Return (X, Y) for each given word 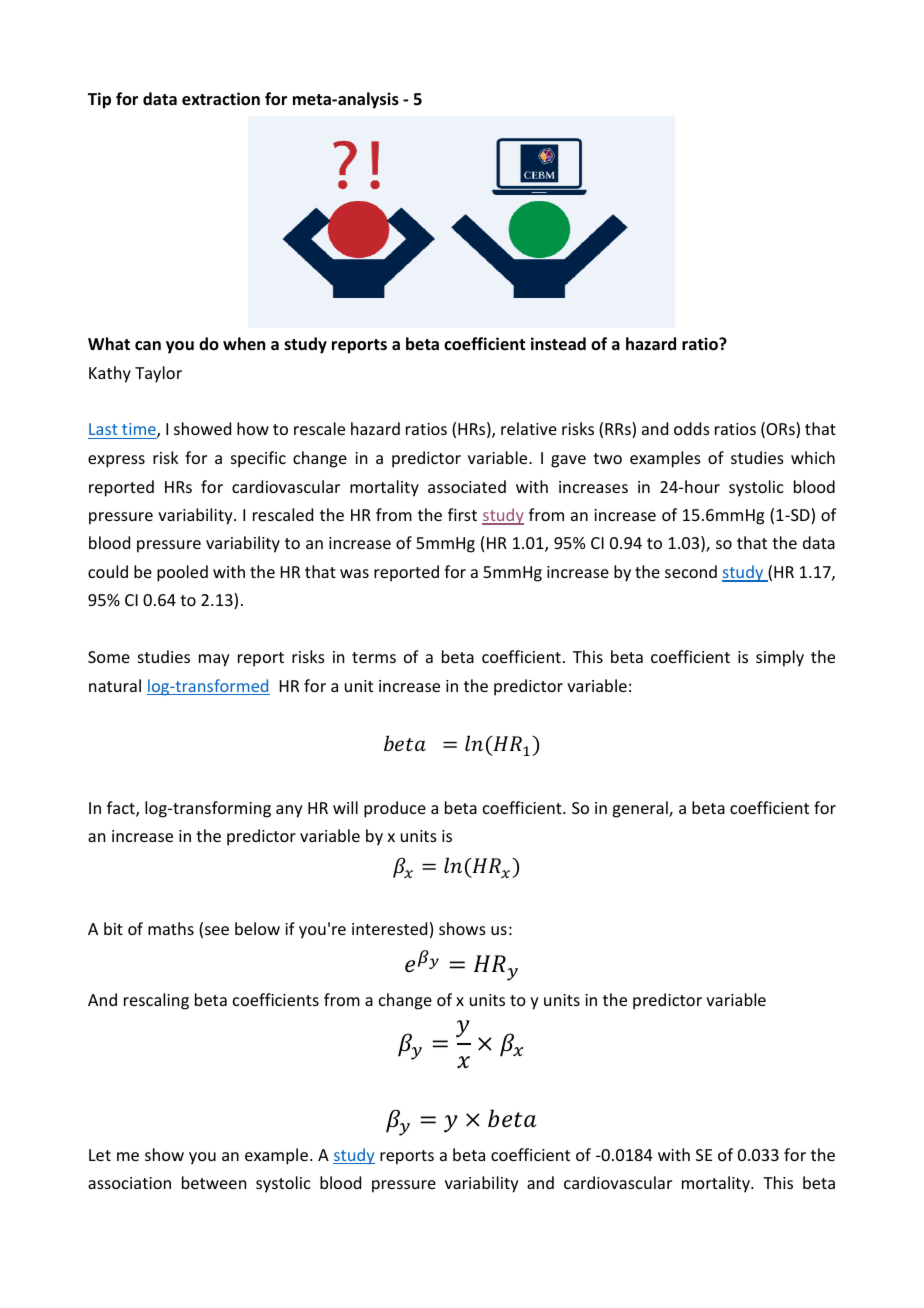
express (116, 461)
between (214, 1182)
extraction (221, 99)
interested (389, 928)
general (641, 809)
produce (395, 809)
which (813, 457)
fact (122, 809)
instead (558, 344)
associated (467, 486)
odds (692, 428)
